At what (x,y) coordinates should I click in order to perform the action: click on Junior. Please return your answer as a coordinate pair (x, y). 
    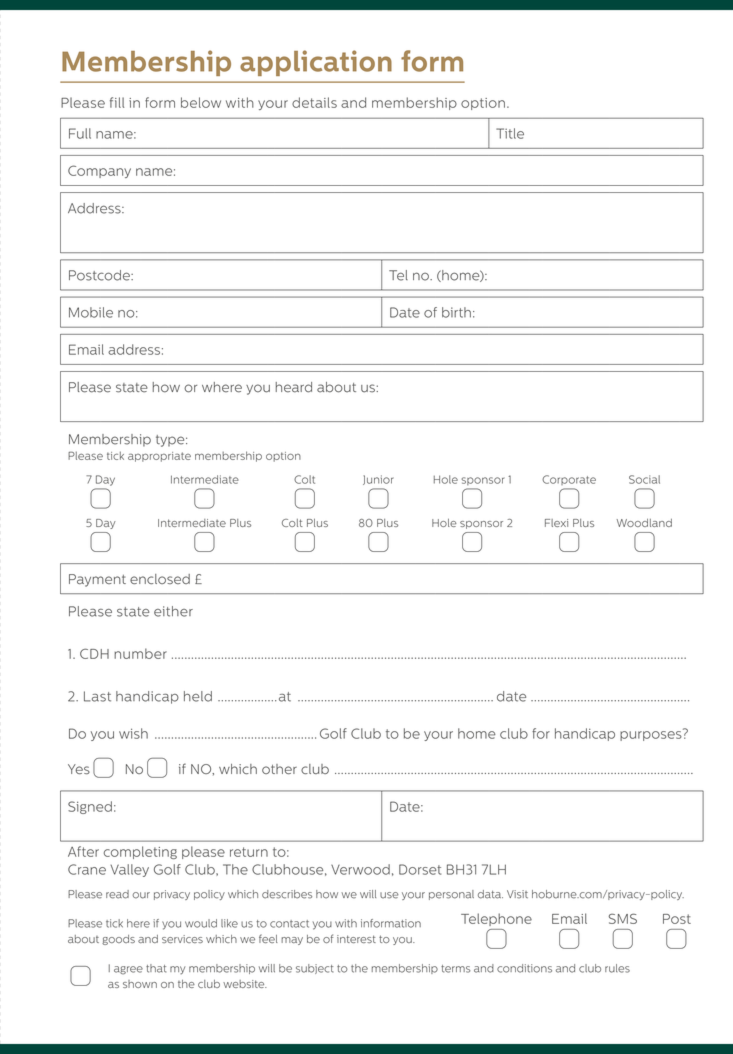
    Looking at the image, I should click on (378, 480).
